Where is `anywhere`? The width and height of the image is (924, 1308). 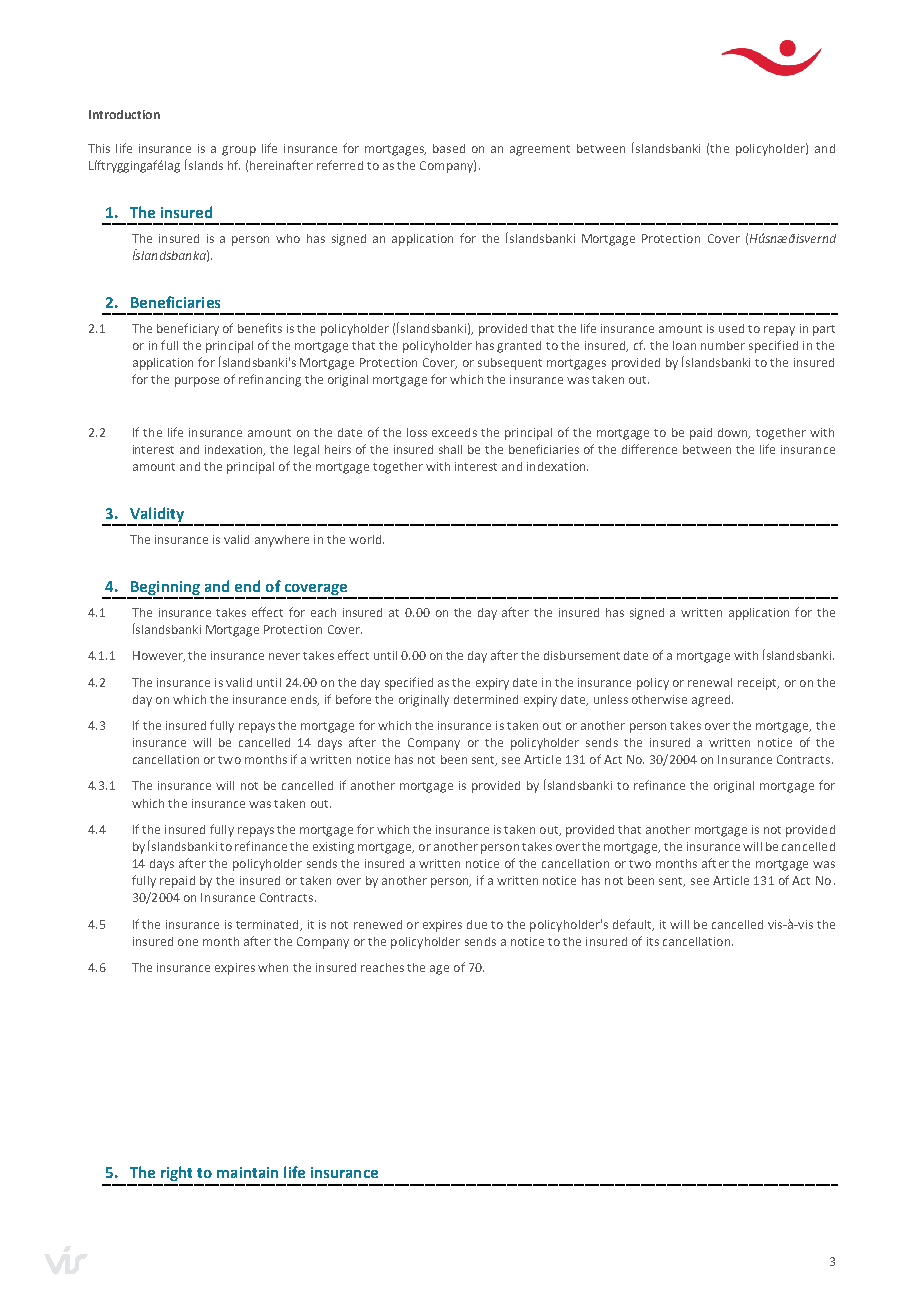
anywhere is located at coordinates (282, 541).
